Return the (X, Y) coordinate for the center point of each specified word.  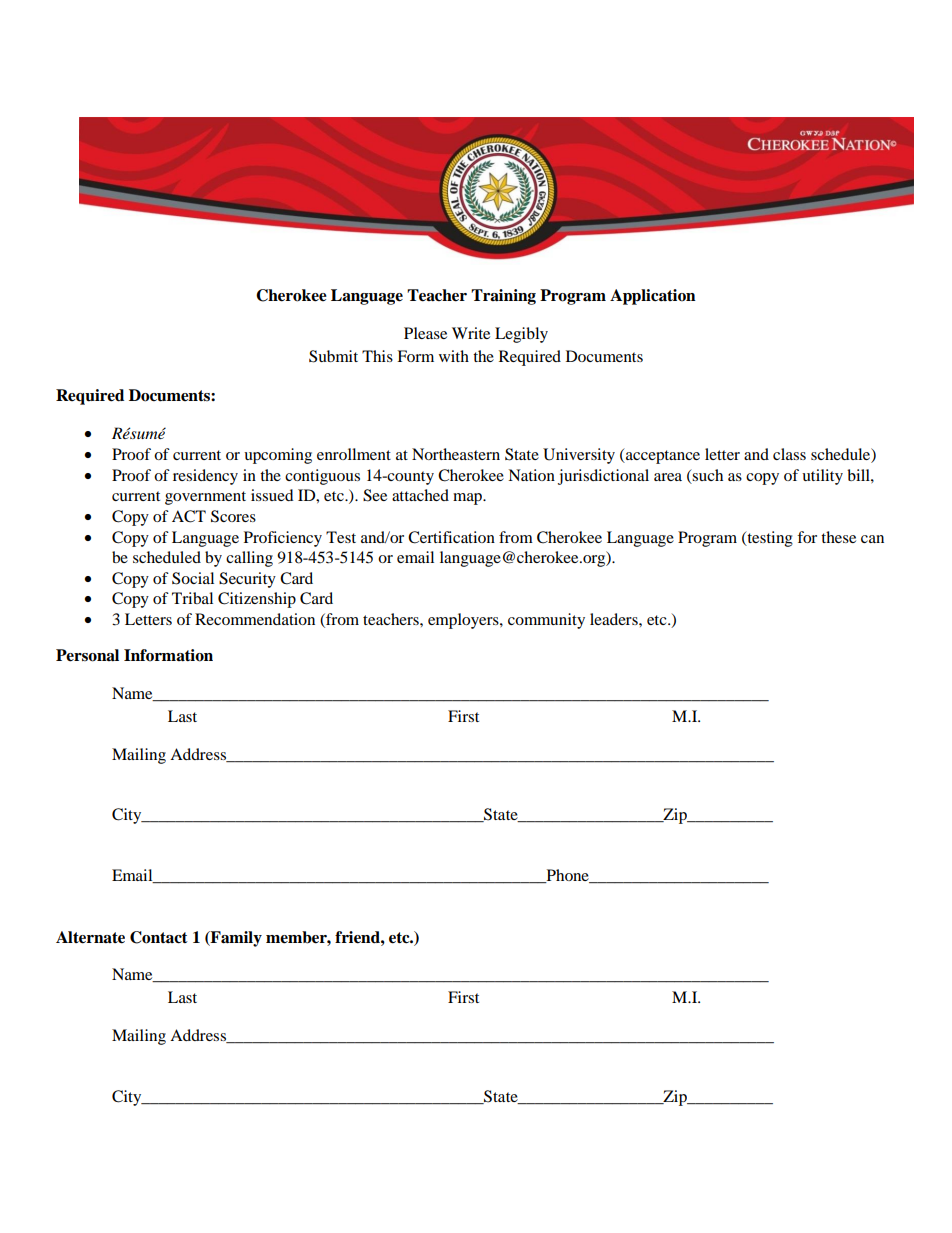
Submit (333, 356)
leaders (615, 619)
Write (471, 333)
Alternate (90, 937)
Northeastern (456, 454)
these (838, 537)
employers (464, 621)
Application (653, 297)
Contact (159, 937)
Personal (87, 655)
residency (205, 477)
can (872, 539)
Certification (451, 537)
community (546, 621)
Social (193, 578)
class (789, 454)
